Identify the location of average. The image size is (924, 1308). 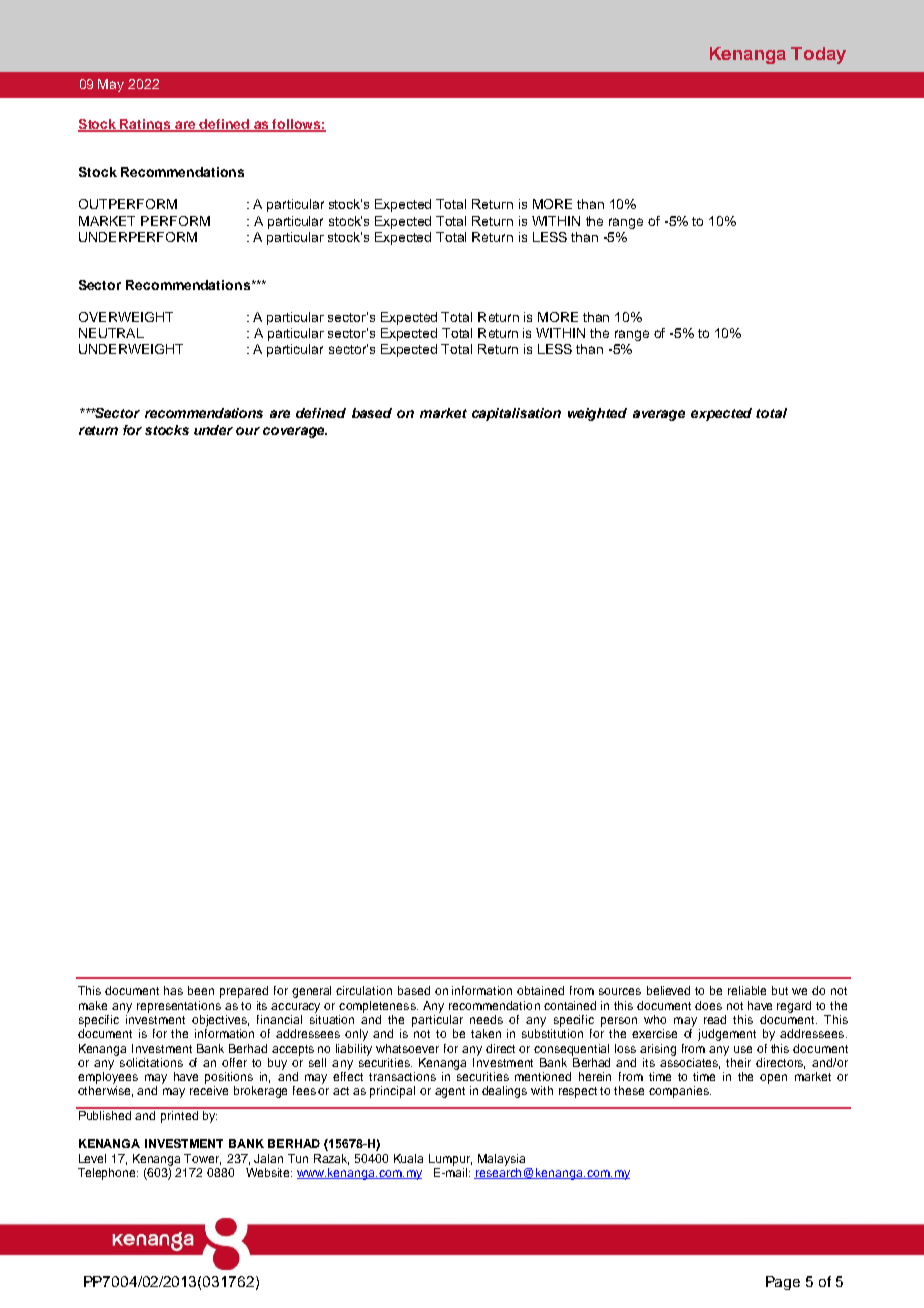
(659, 415).
